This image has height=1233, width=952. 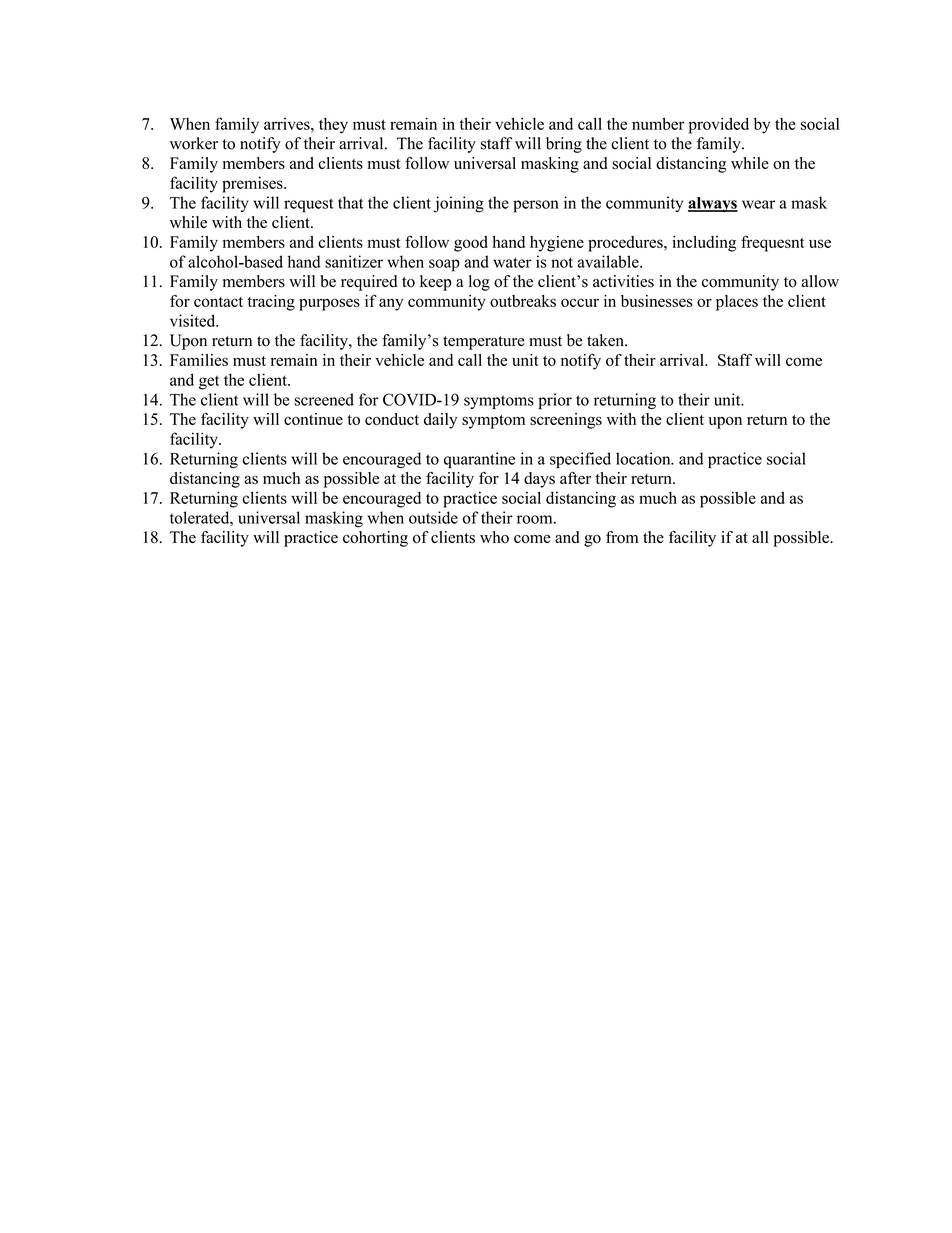 I want to click on bring, so click(x=564, y=145).
